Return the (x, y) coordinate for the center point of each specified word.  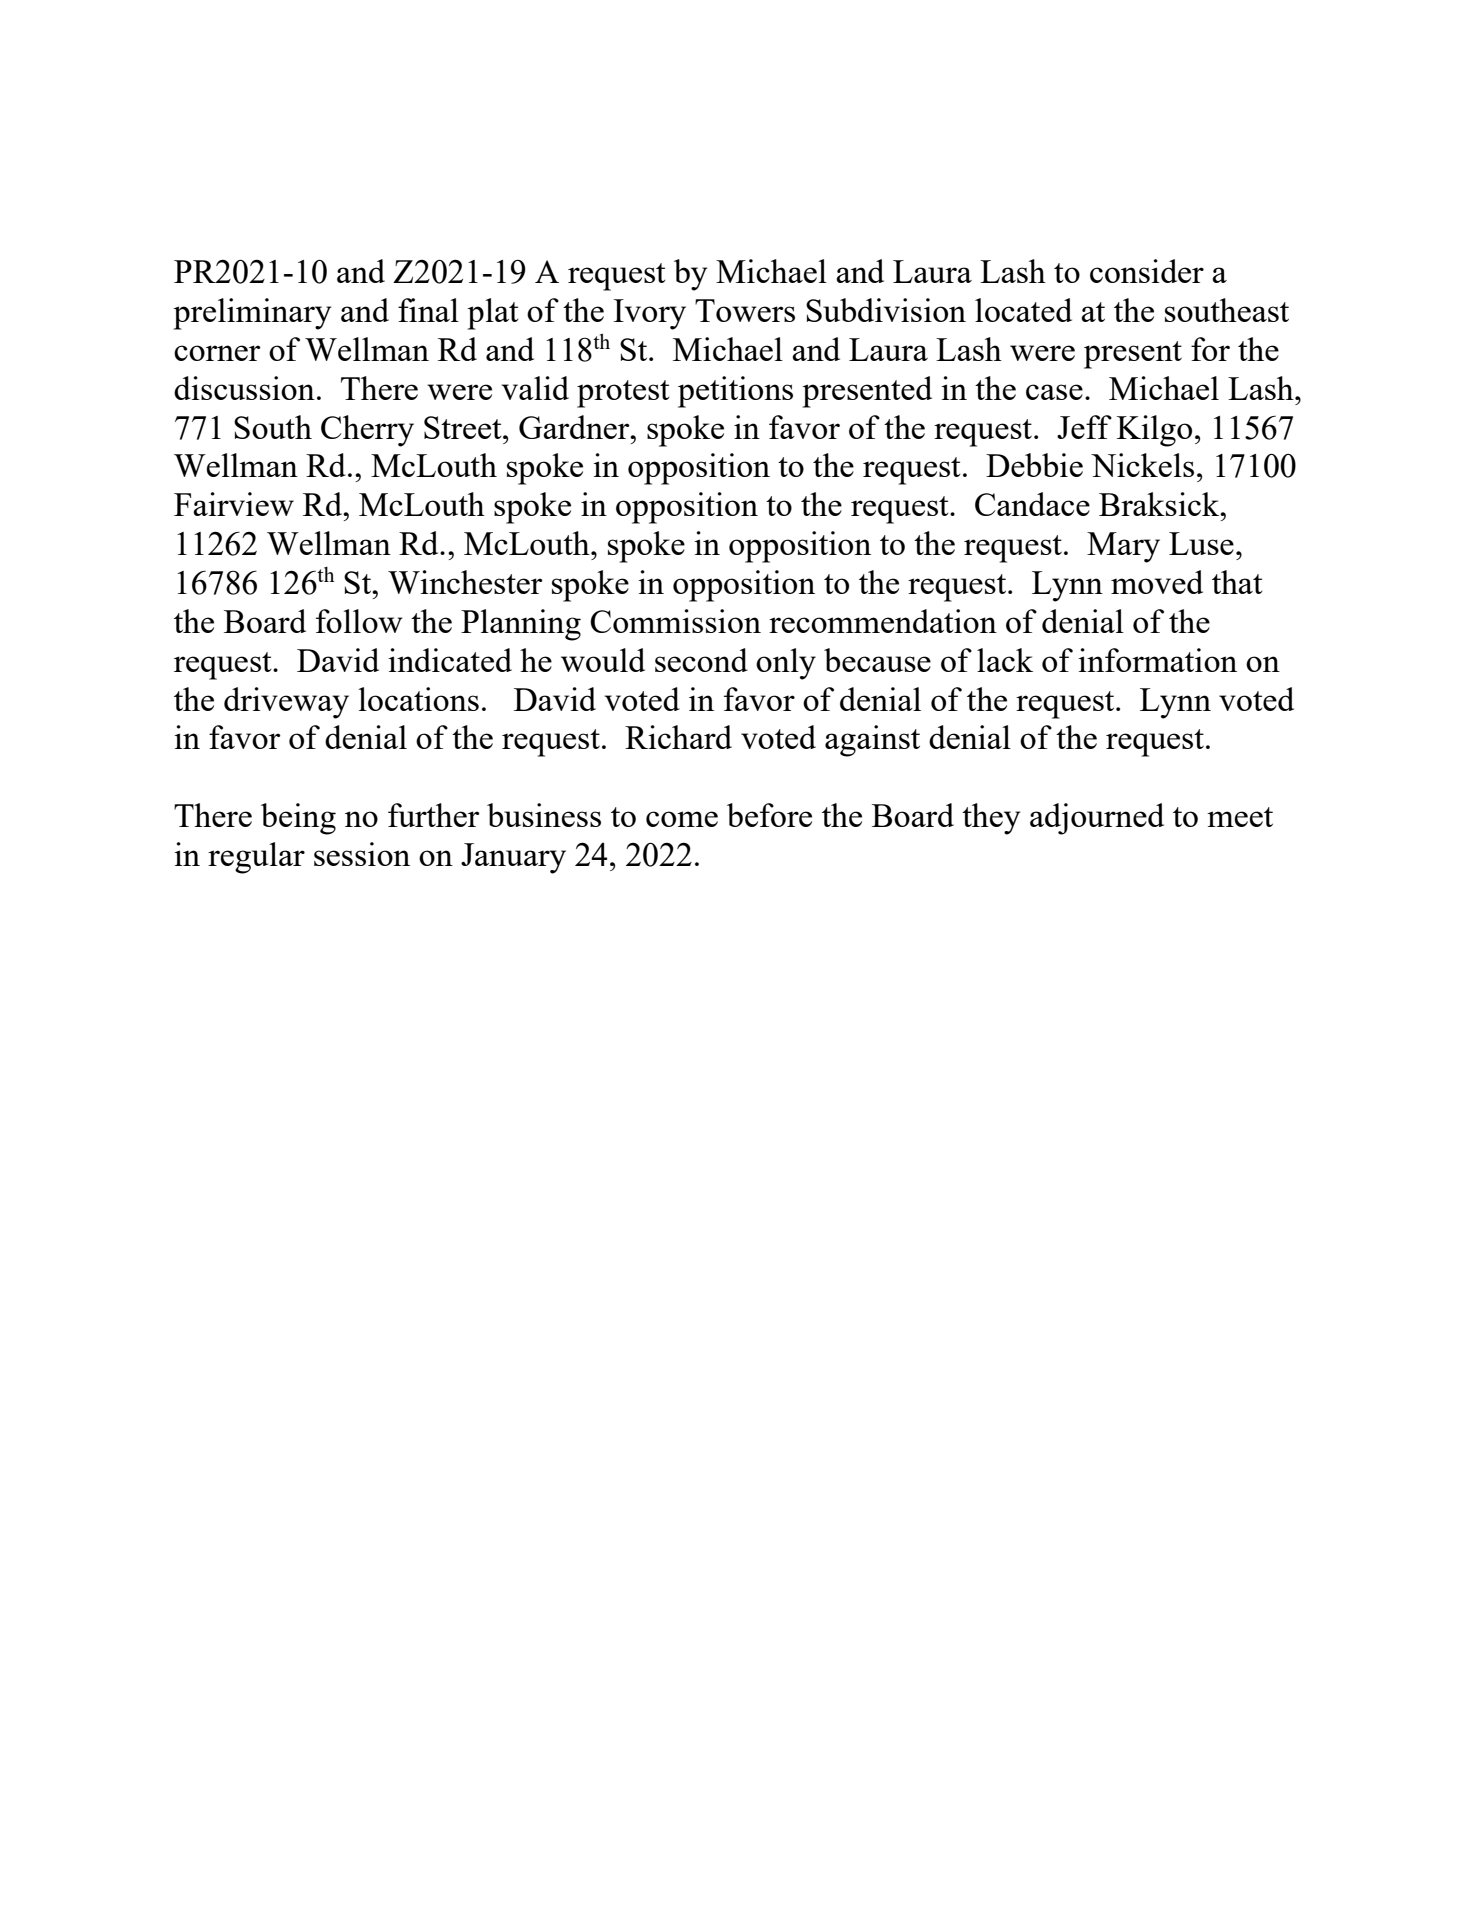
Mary (1123, 547)
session (362, 854)
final (428, 310)
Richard (678, 737)
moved (1157, 582)
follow (359, 621)
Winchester (465, 582)
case (1054, 392)
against (872, 741)
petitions (735, 392)
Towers (745, 310)
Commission (675, 621)
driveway (286, 703)
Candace (1032, 504)
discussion (244, 388)
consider (1147, 271)
